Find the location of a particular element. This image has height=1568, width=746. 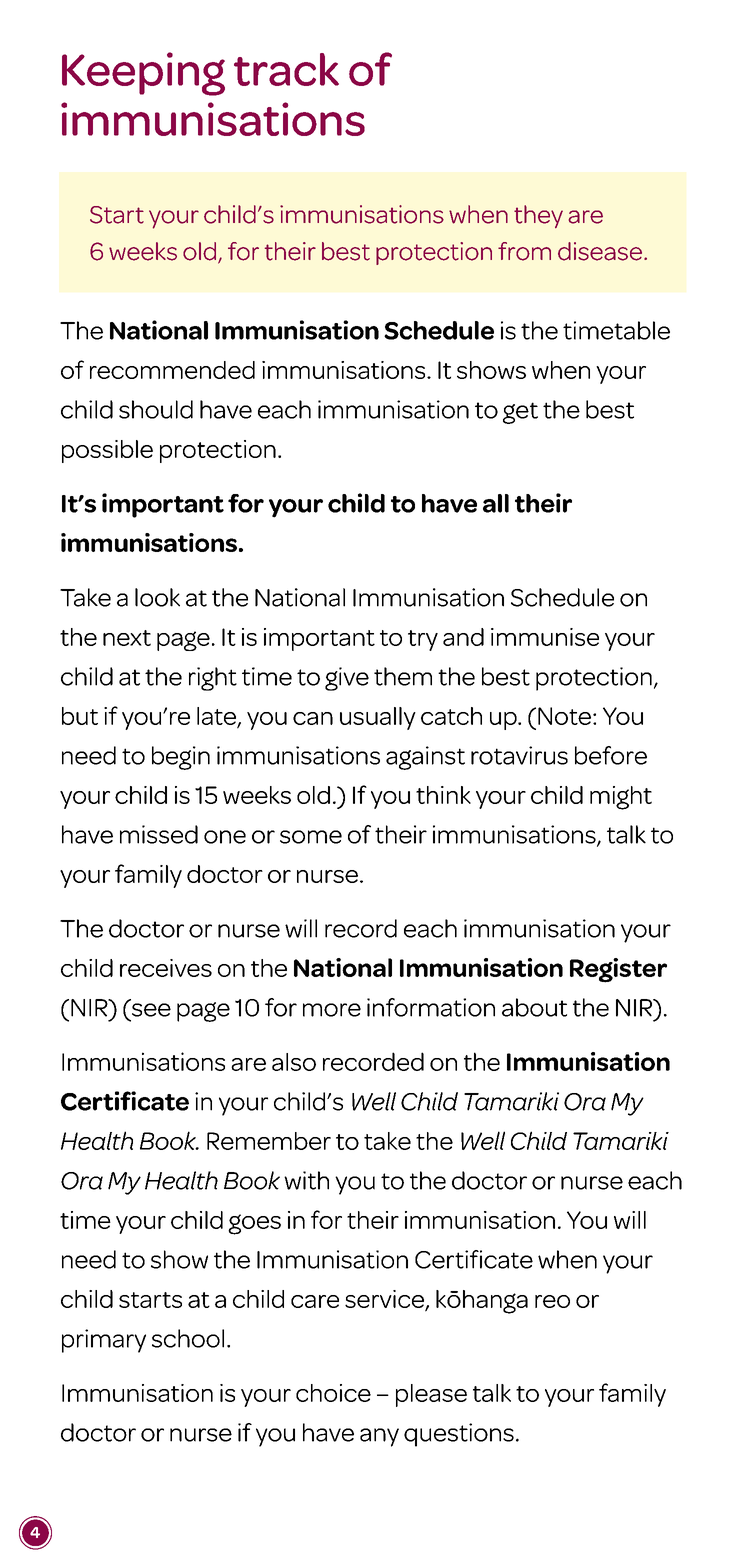

might is located at coordinates (621, 798).
